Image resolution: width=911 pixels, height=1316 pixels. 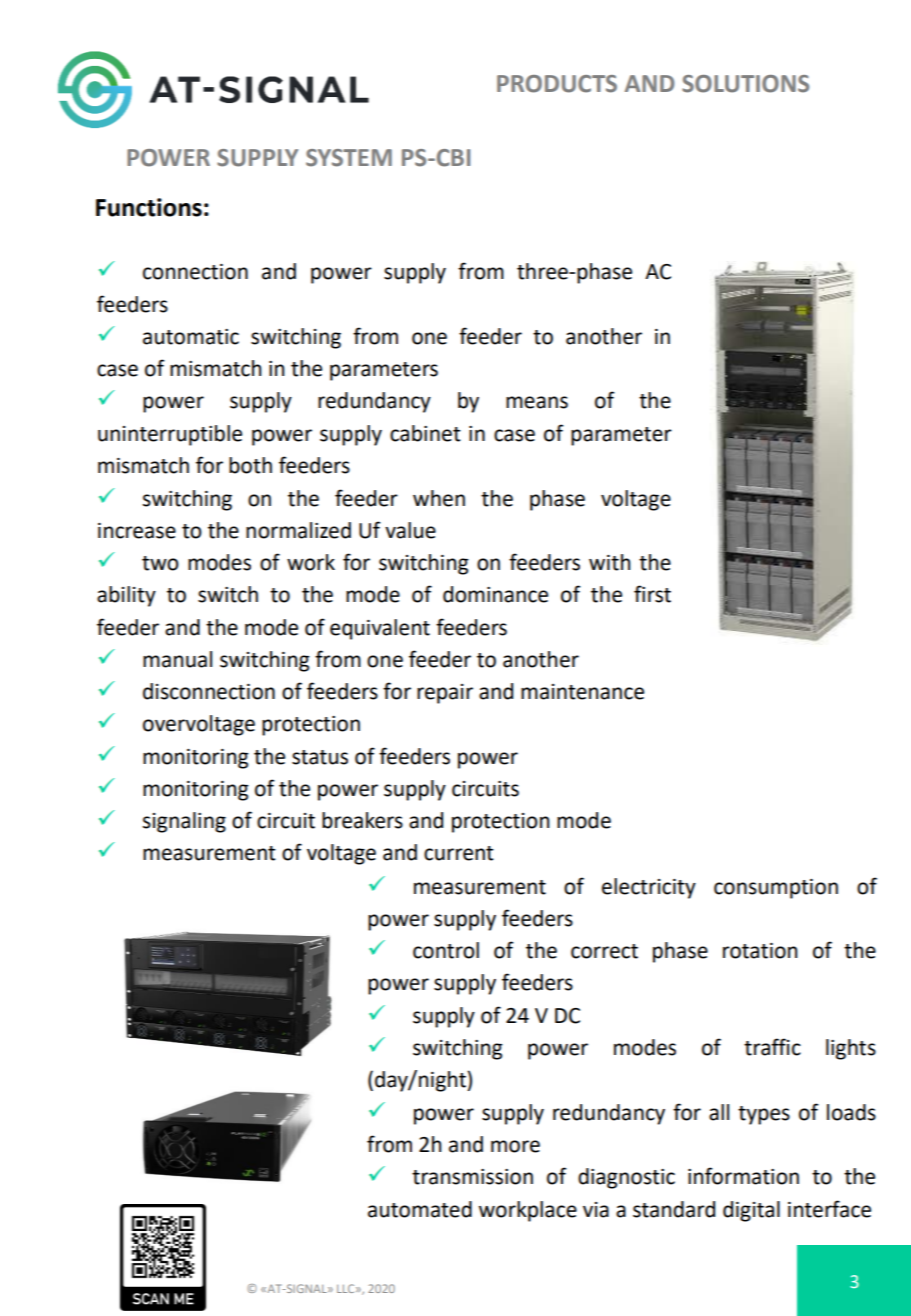 I want to click on Functions, so click(x=149, y=207).
